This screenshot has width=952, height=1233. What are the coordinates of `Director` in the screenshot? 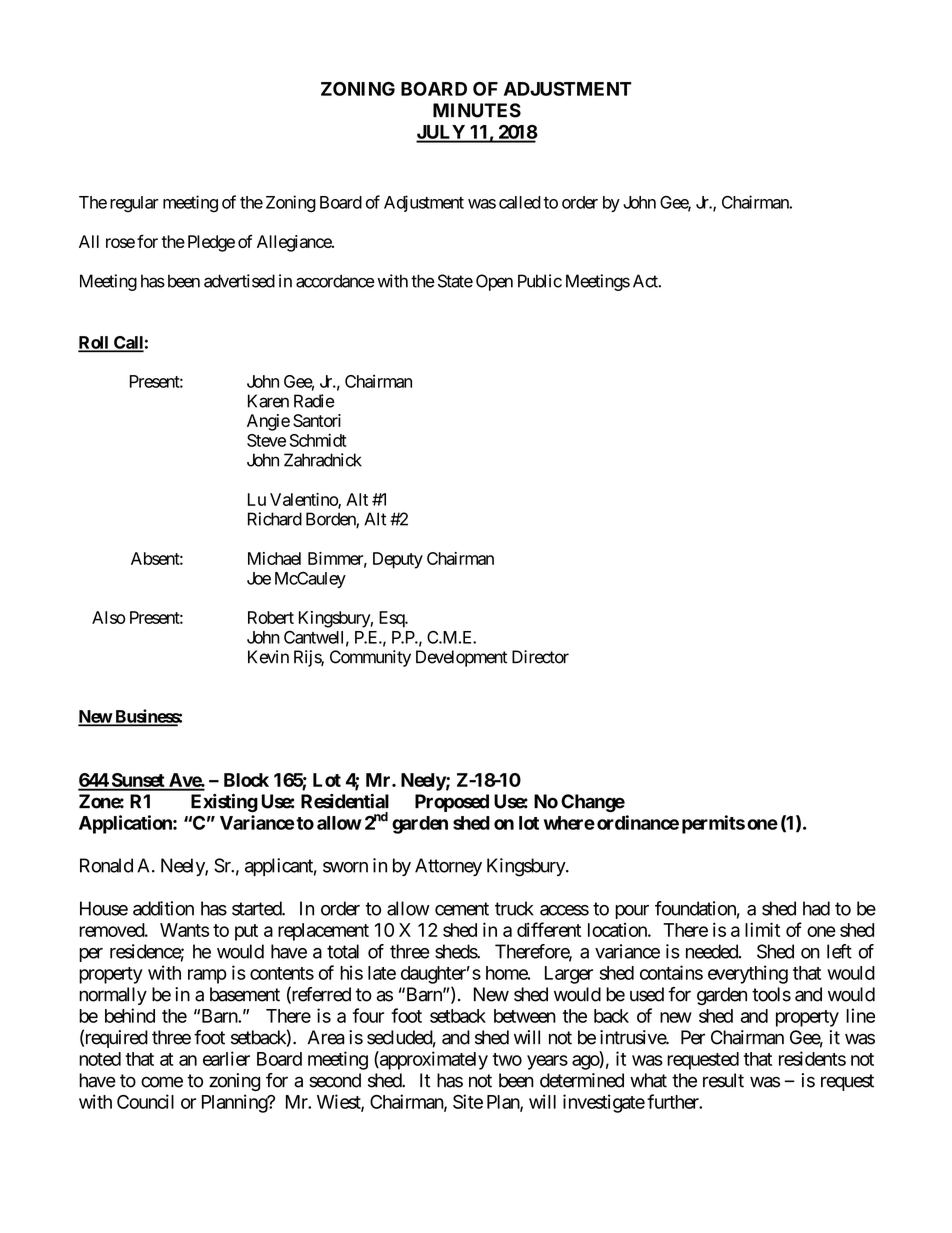 It's located at (540, 657).
